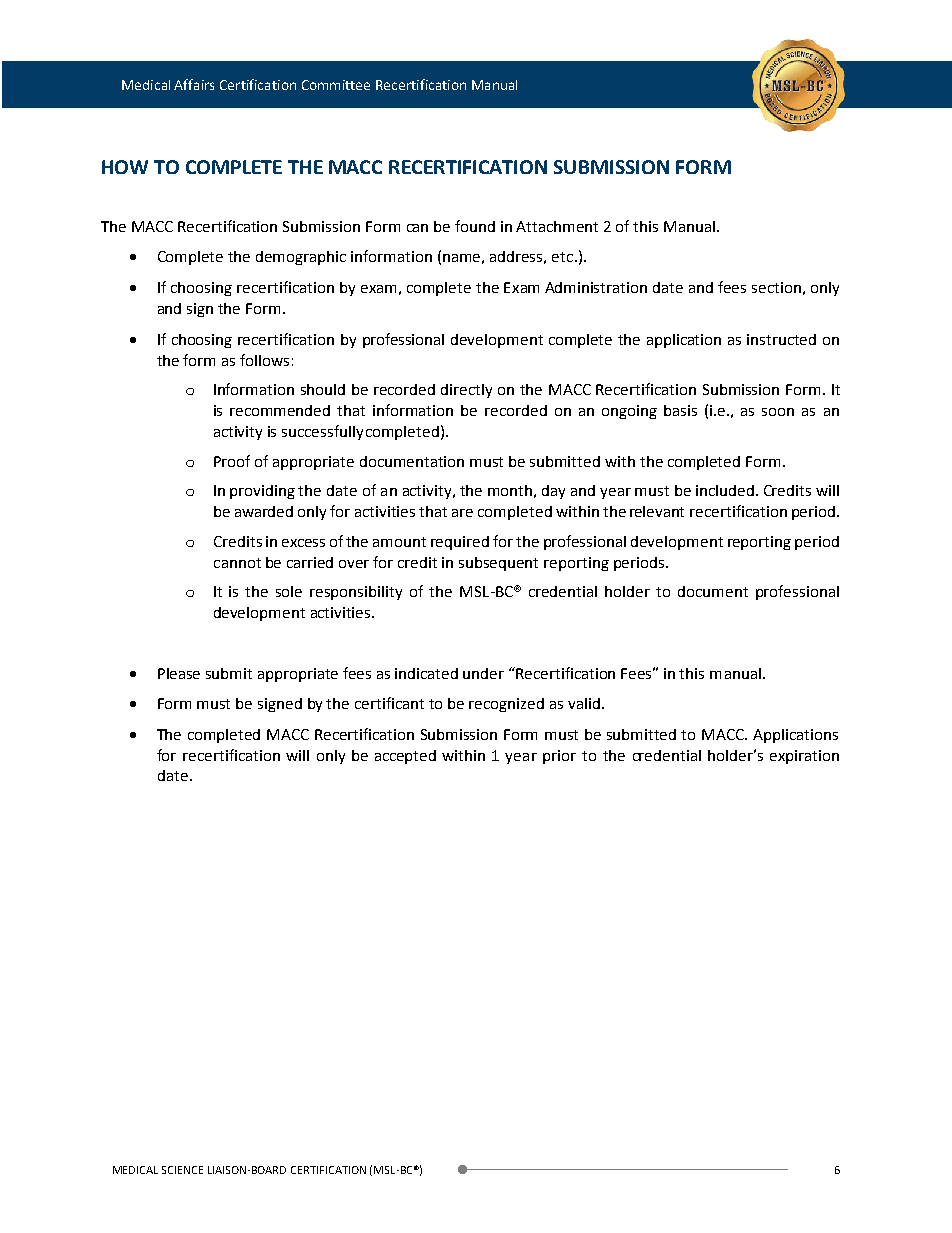 The width and height of the image is (952, 1233). What do you see at coordinates (194, 84) in the image?
I see `Affairs` at bounding box center [194, 84].
